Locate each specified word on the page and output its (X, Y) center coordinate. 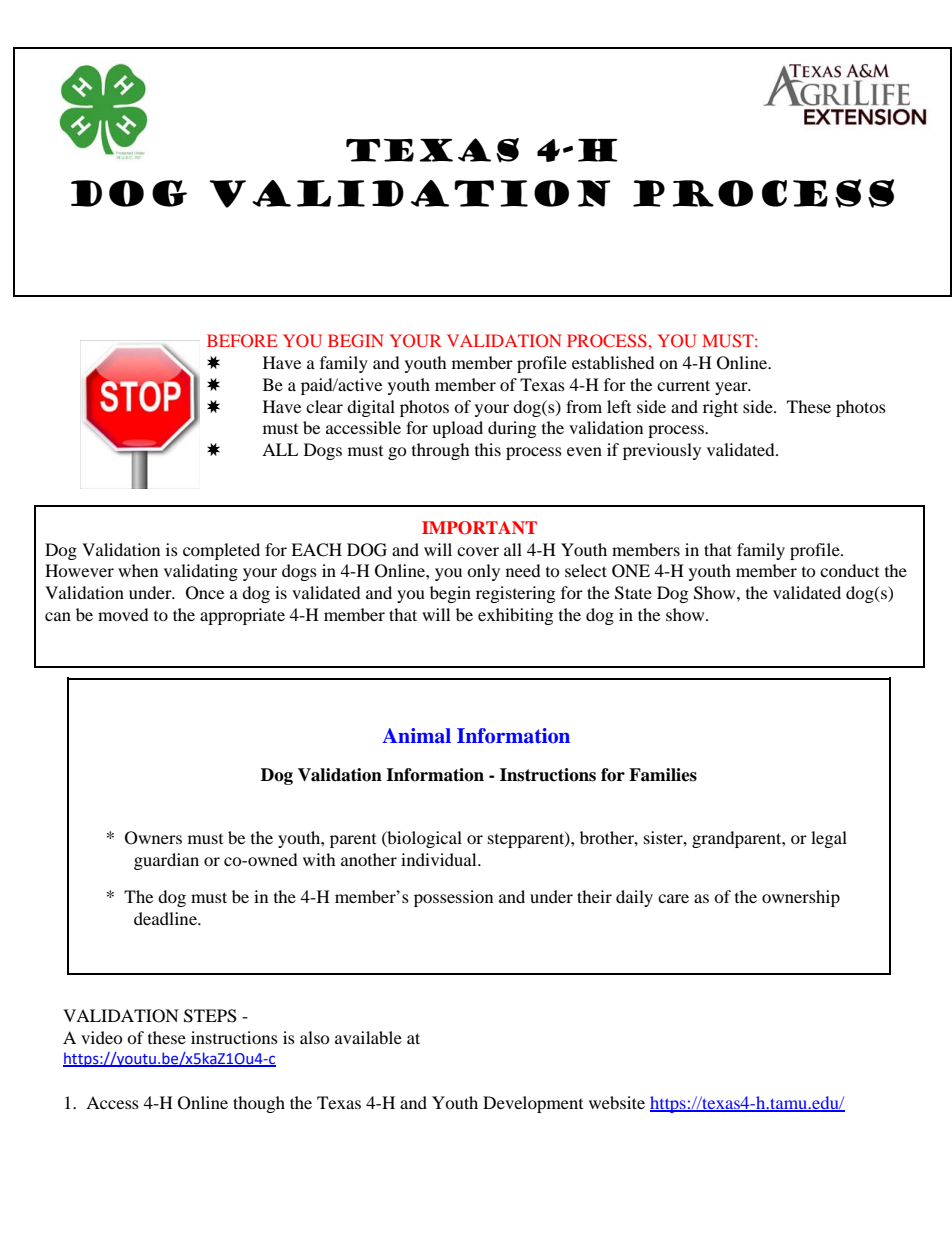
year (732, 388)
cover (478, 551)
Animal (416, 736)
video (102, 1037)
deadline (166, 918)
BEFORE (242, 340)
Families (663, 775)
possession (453, 898)
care (673, 898)
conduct (849, 570)
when (138, 570)
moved (123, 614)
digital (371, 408)
